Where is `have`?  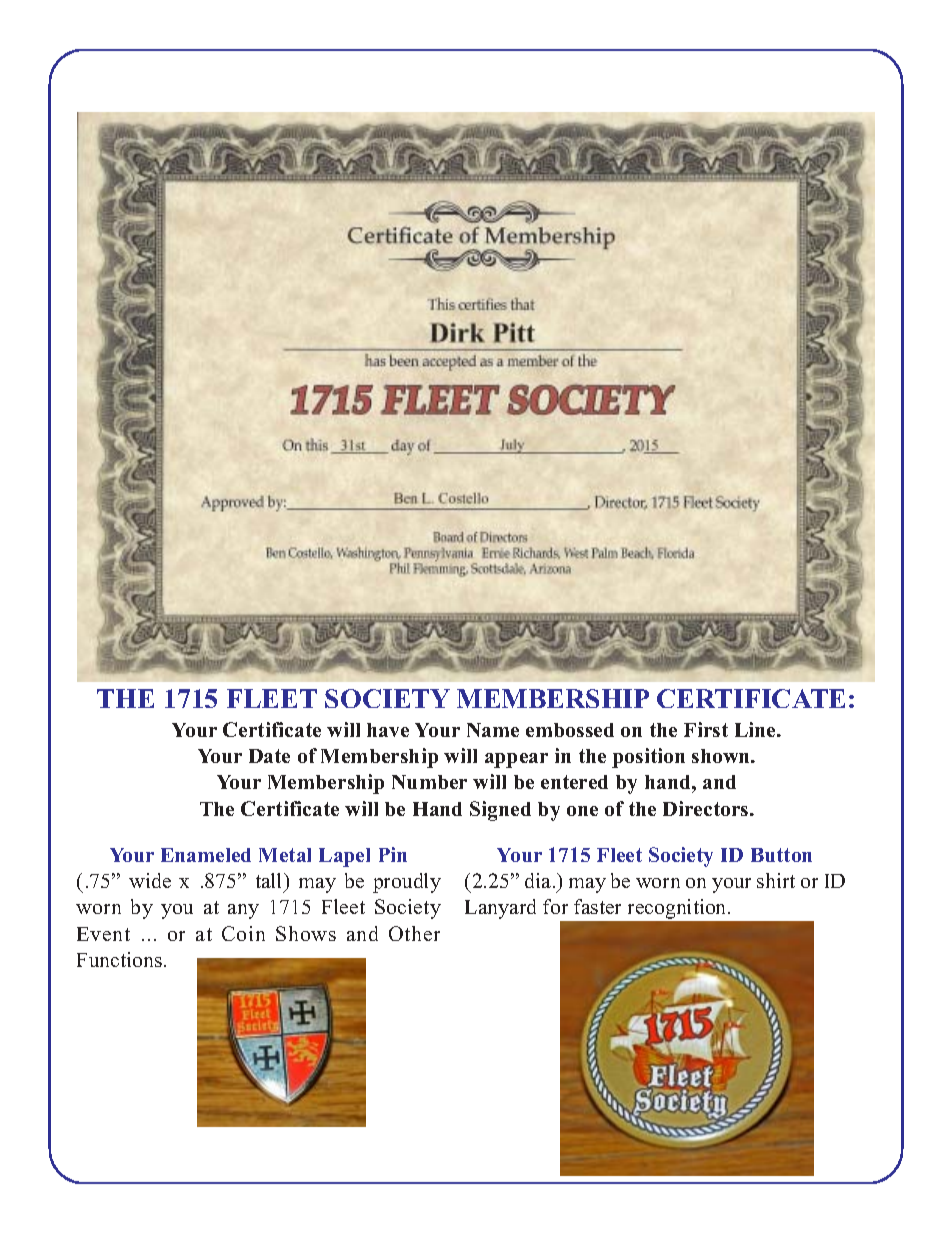 have is located at coordinates (388, 730).
